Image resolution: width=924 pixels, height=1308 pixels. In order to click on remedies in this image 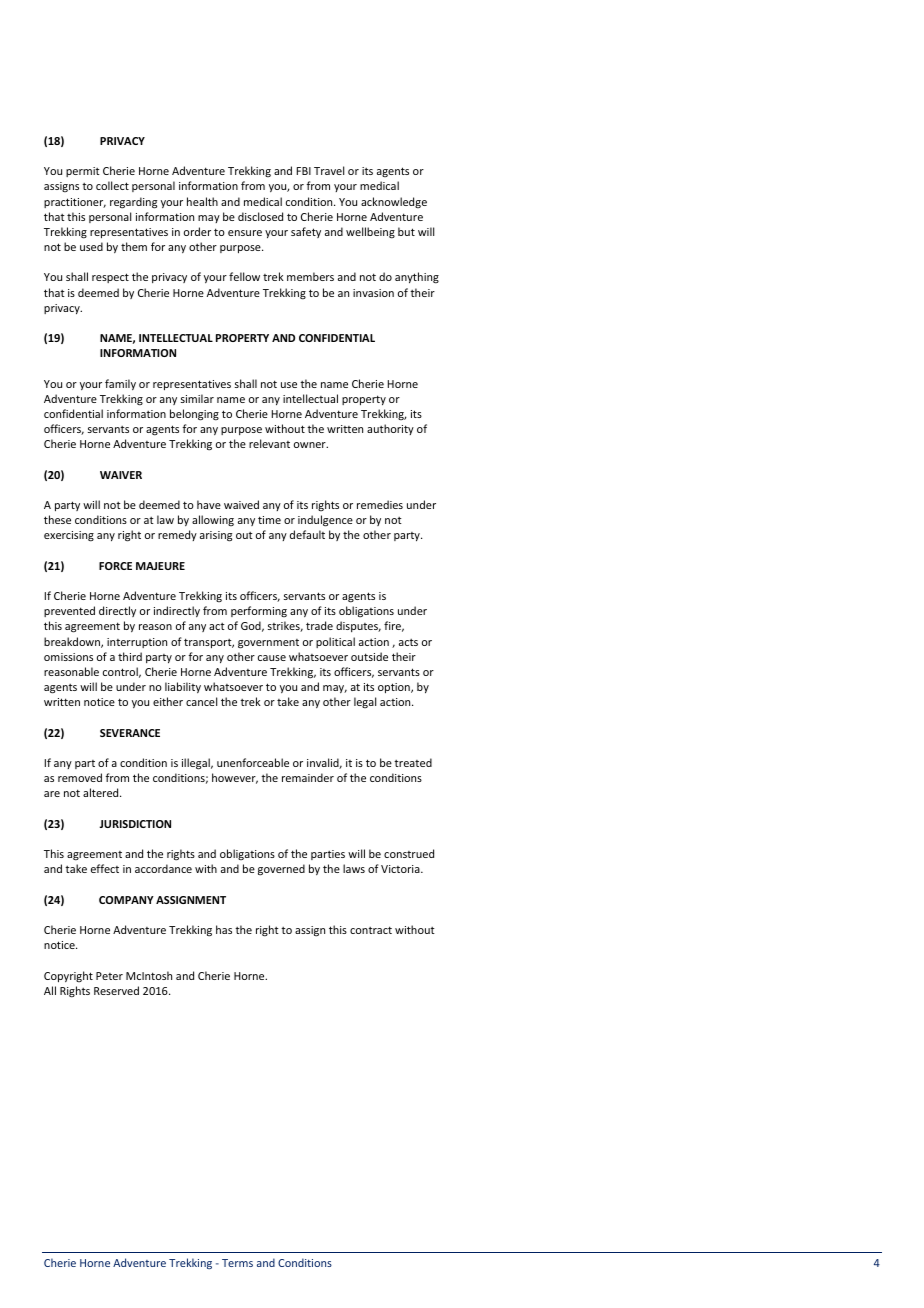, I will do `click(380, 504)`.
